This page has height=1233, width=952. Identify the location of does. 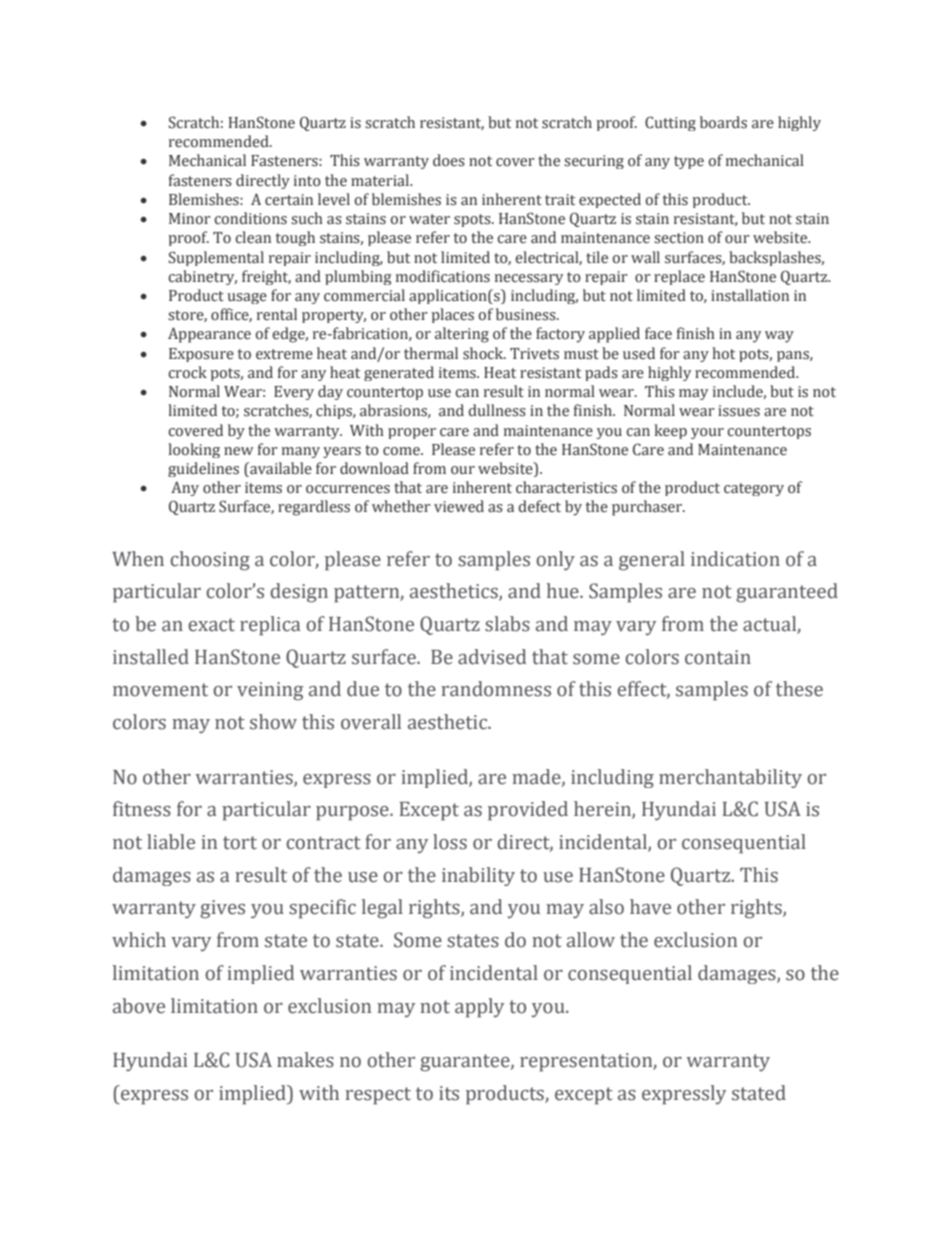
(449, 160).
